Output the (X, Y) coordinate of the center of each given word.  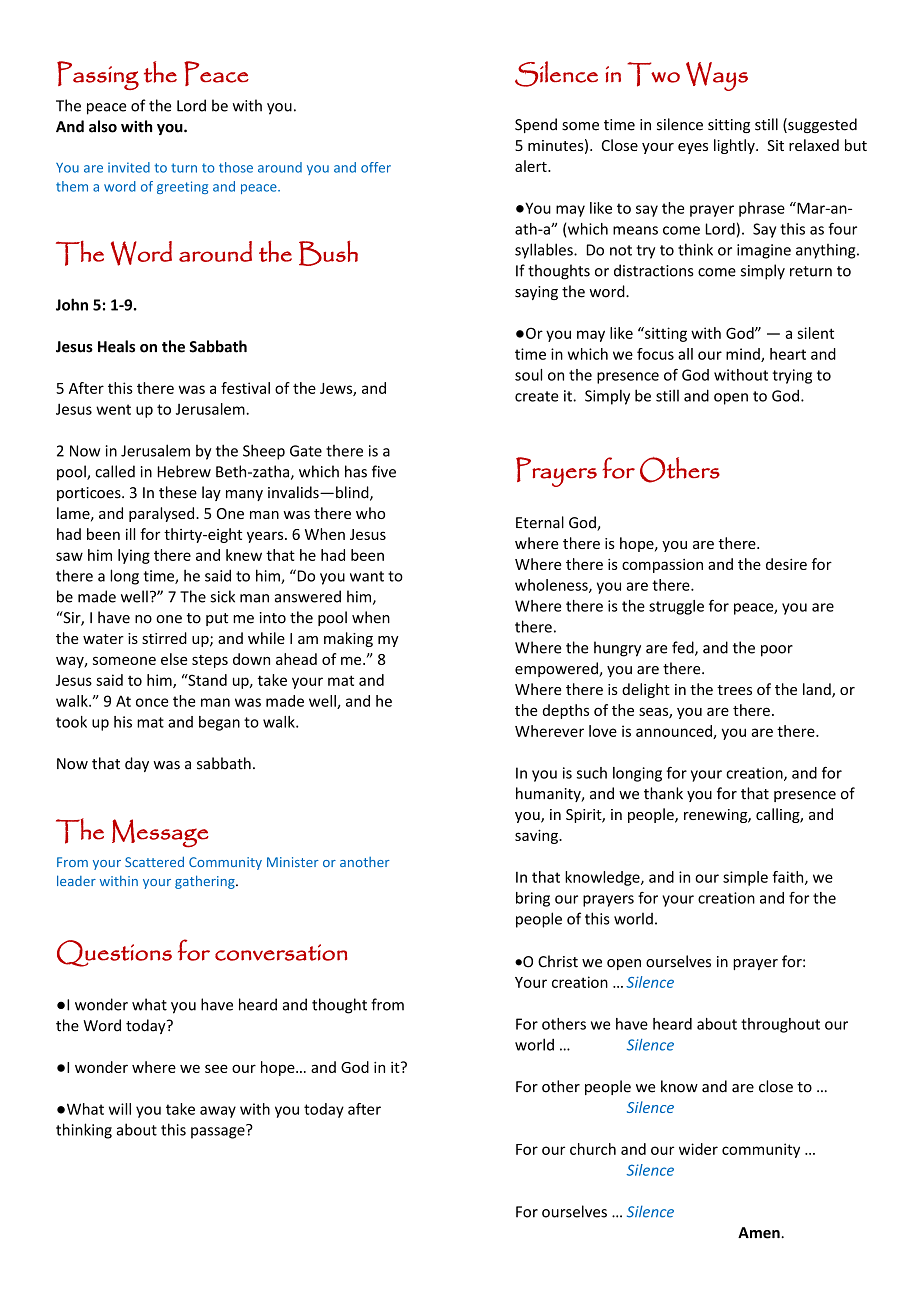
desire (786, 564)
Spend (536, 125)
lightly (735, 146)
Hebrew (184, 471)
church (593, 1149)
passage (219, 1132)
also (103, 126)
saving (537, 836)
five (384, 471)
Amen (759, 1233)
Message (160, 833)
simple (745, 878)
